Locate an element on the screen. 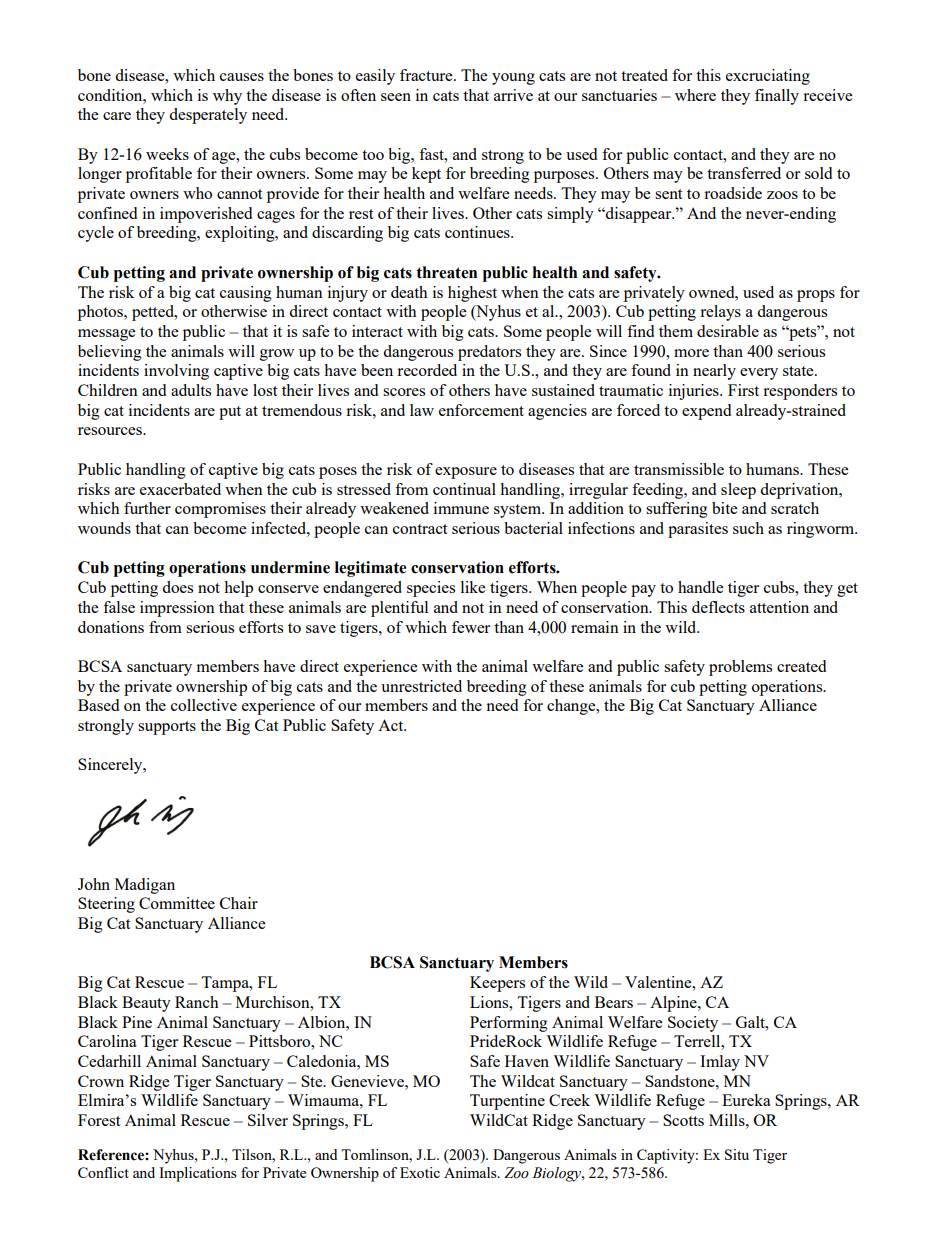 The image size is (952, 1233). Committee is located at coordinates (177, 903).
